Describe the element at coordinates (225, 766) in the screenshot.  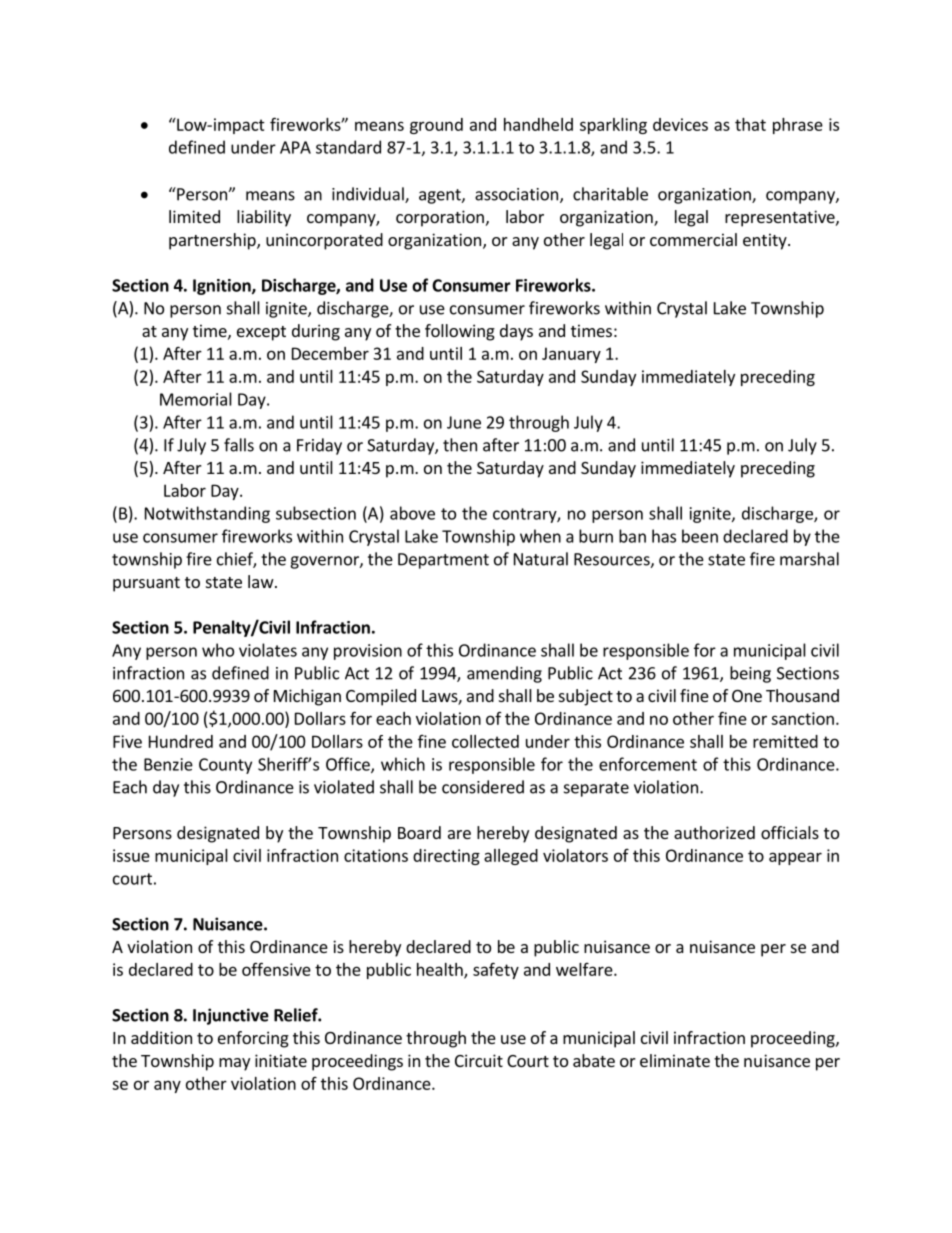
I see `County` at that location.
